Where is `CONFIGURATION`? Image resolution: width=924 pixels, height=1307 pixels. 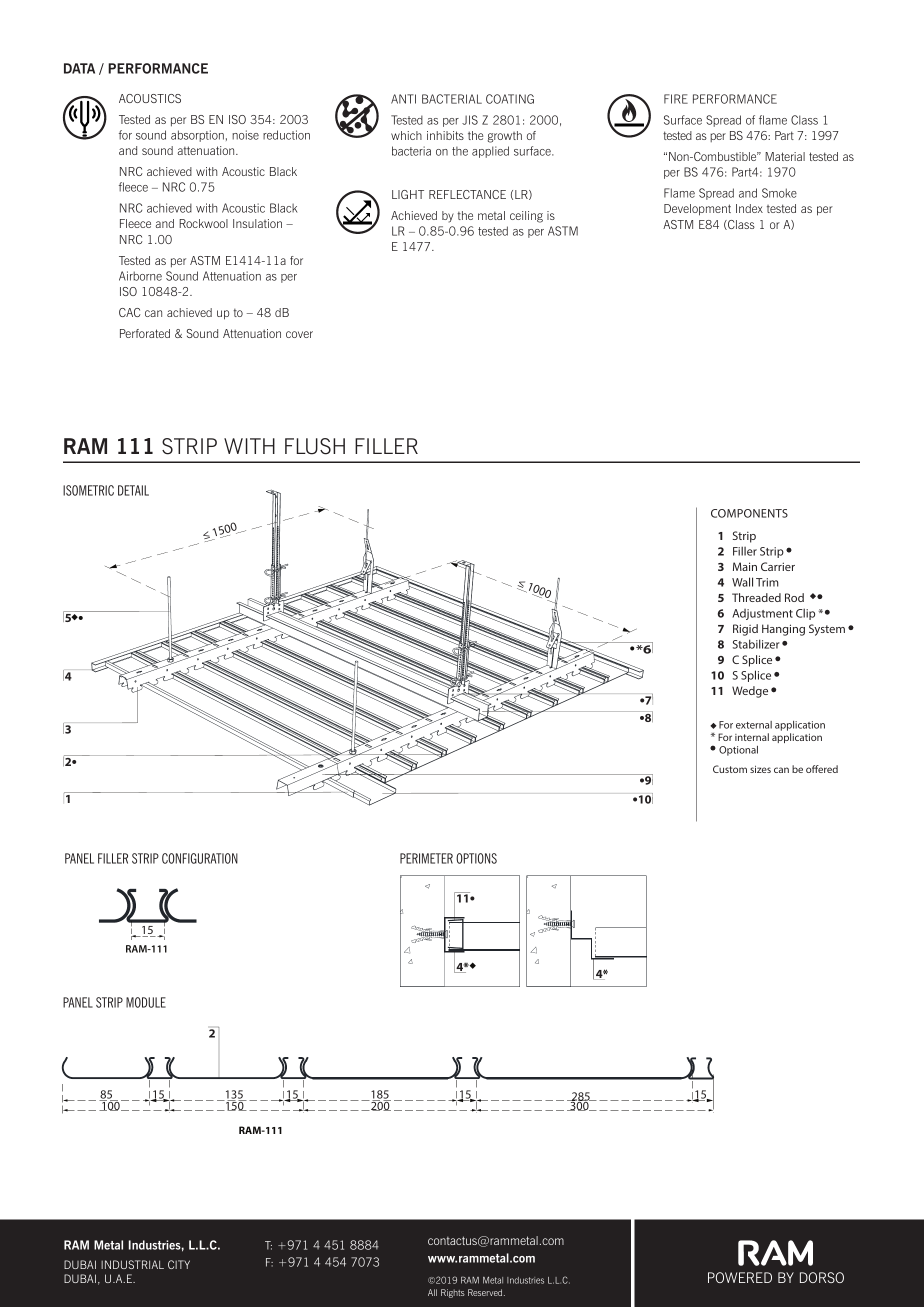 CONFIGURATION is located at coordinates (200, 858).
